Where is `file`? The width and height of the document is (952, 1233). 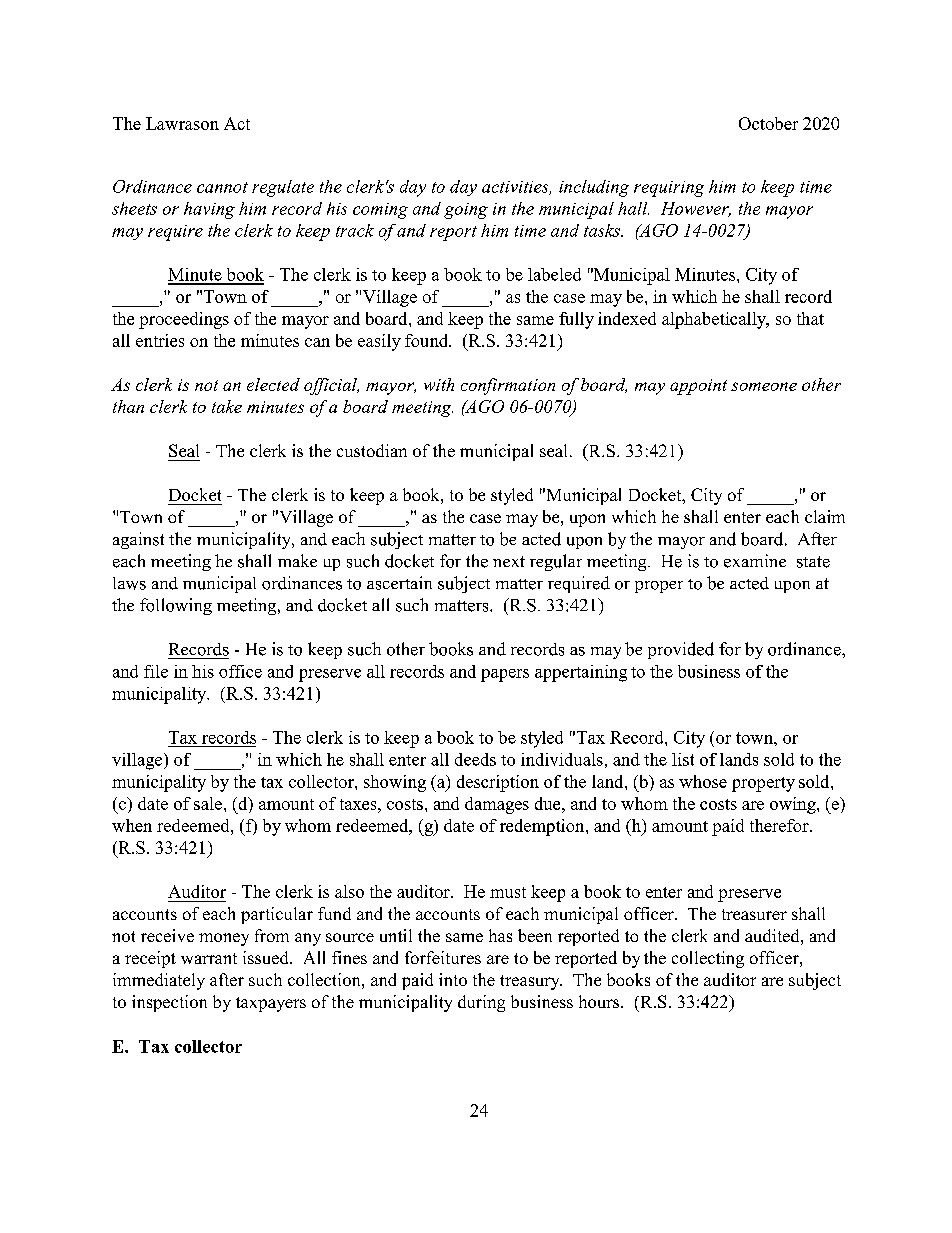 file is located at coordinates (156, 671).
